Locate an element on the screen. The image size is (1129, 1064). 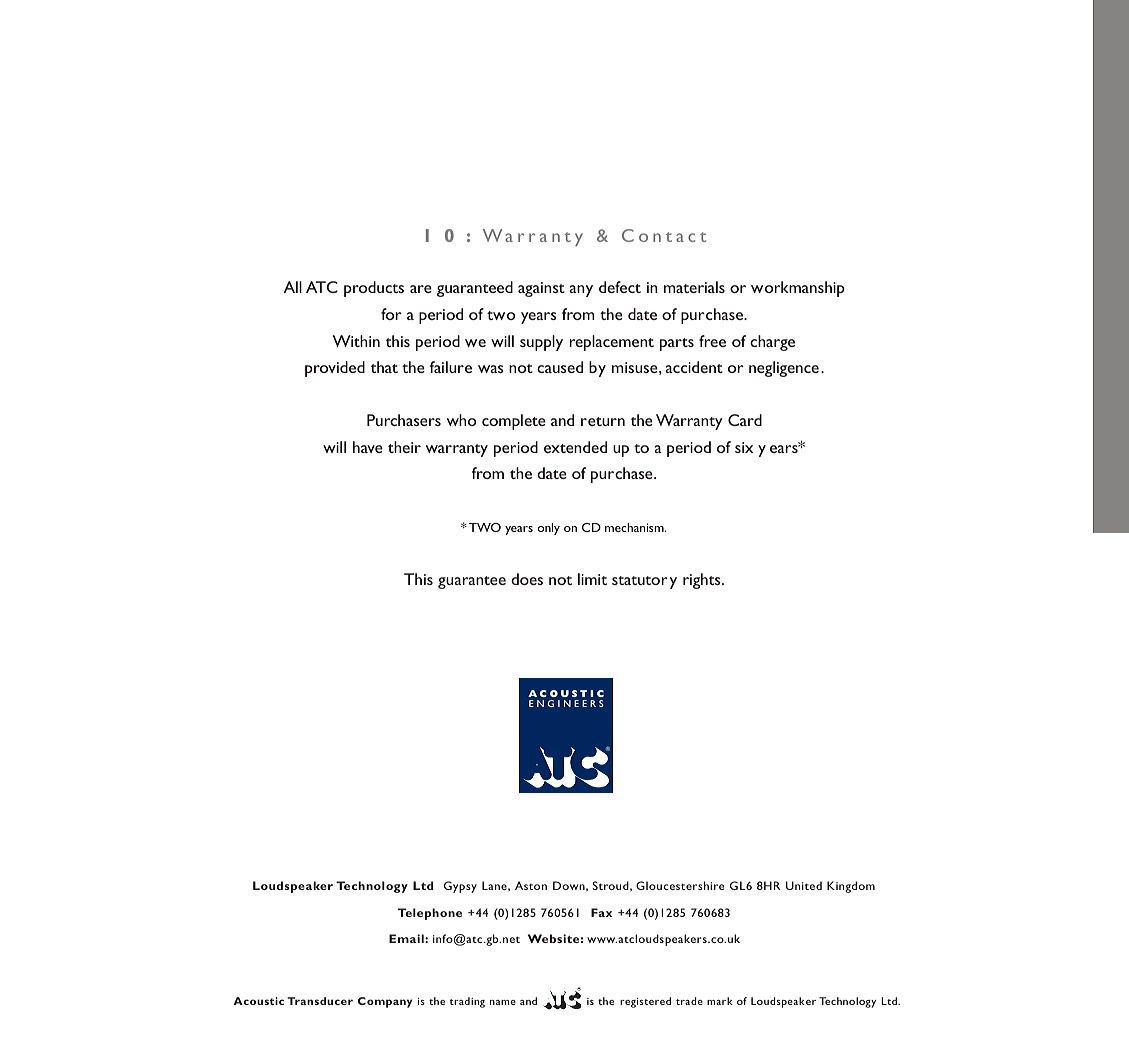
name is located at coordinates (503, 1002).
